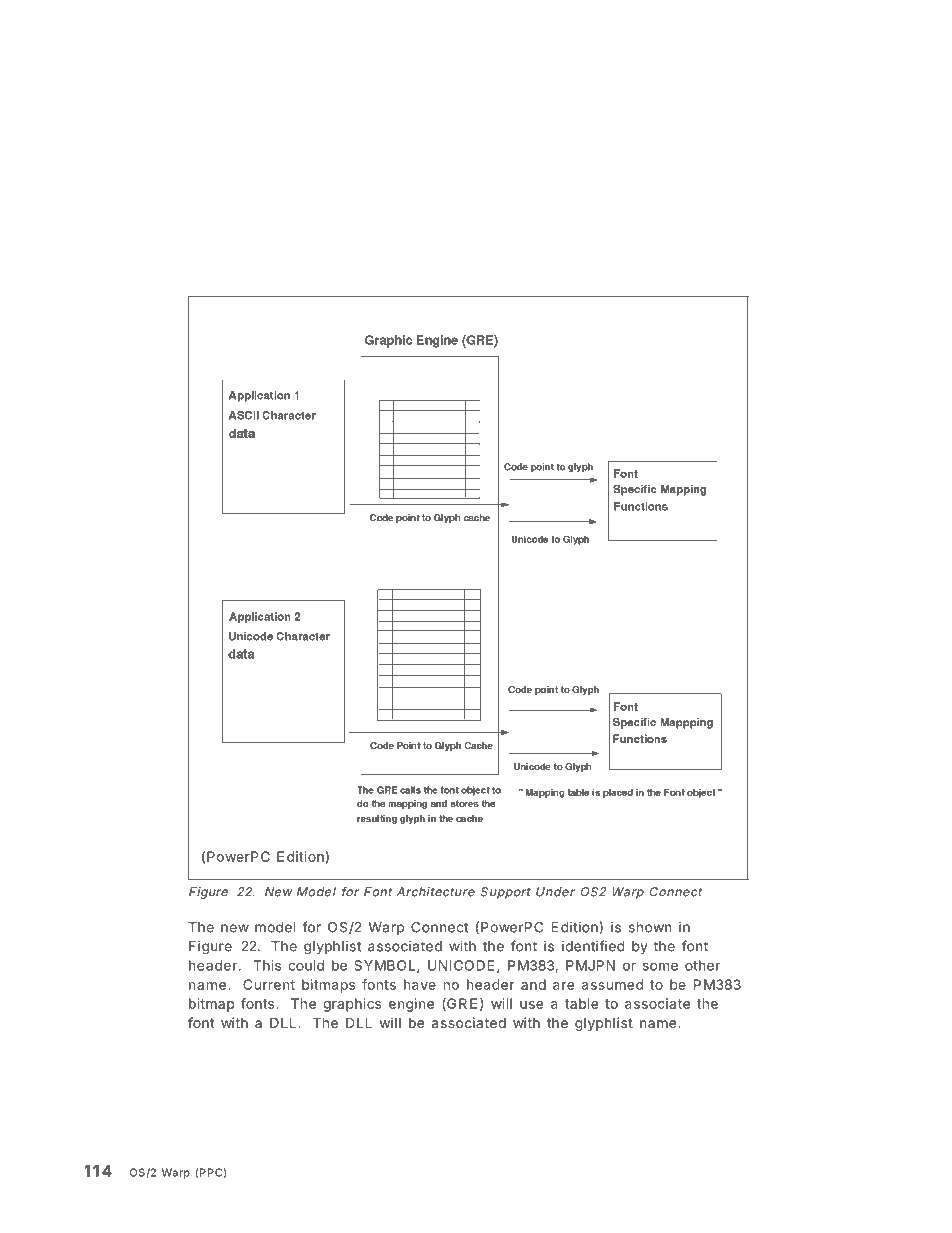  Describe the element at coordinates (306, 965) in the screenshot. I see `could` at that location.
